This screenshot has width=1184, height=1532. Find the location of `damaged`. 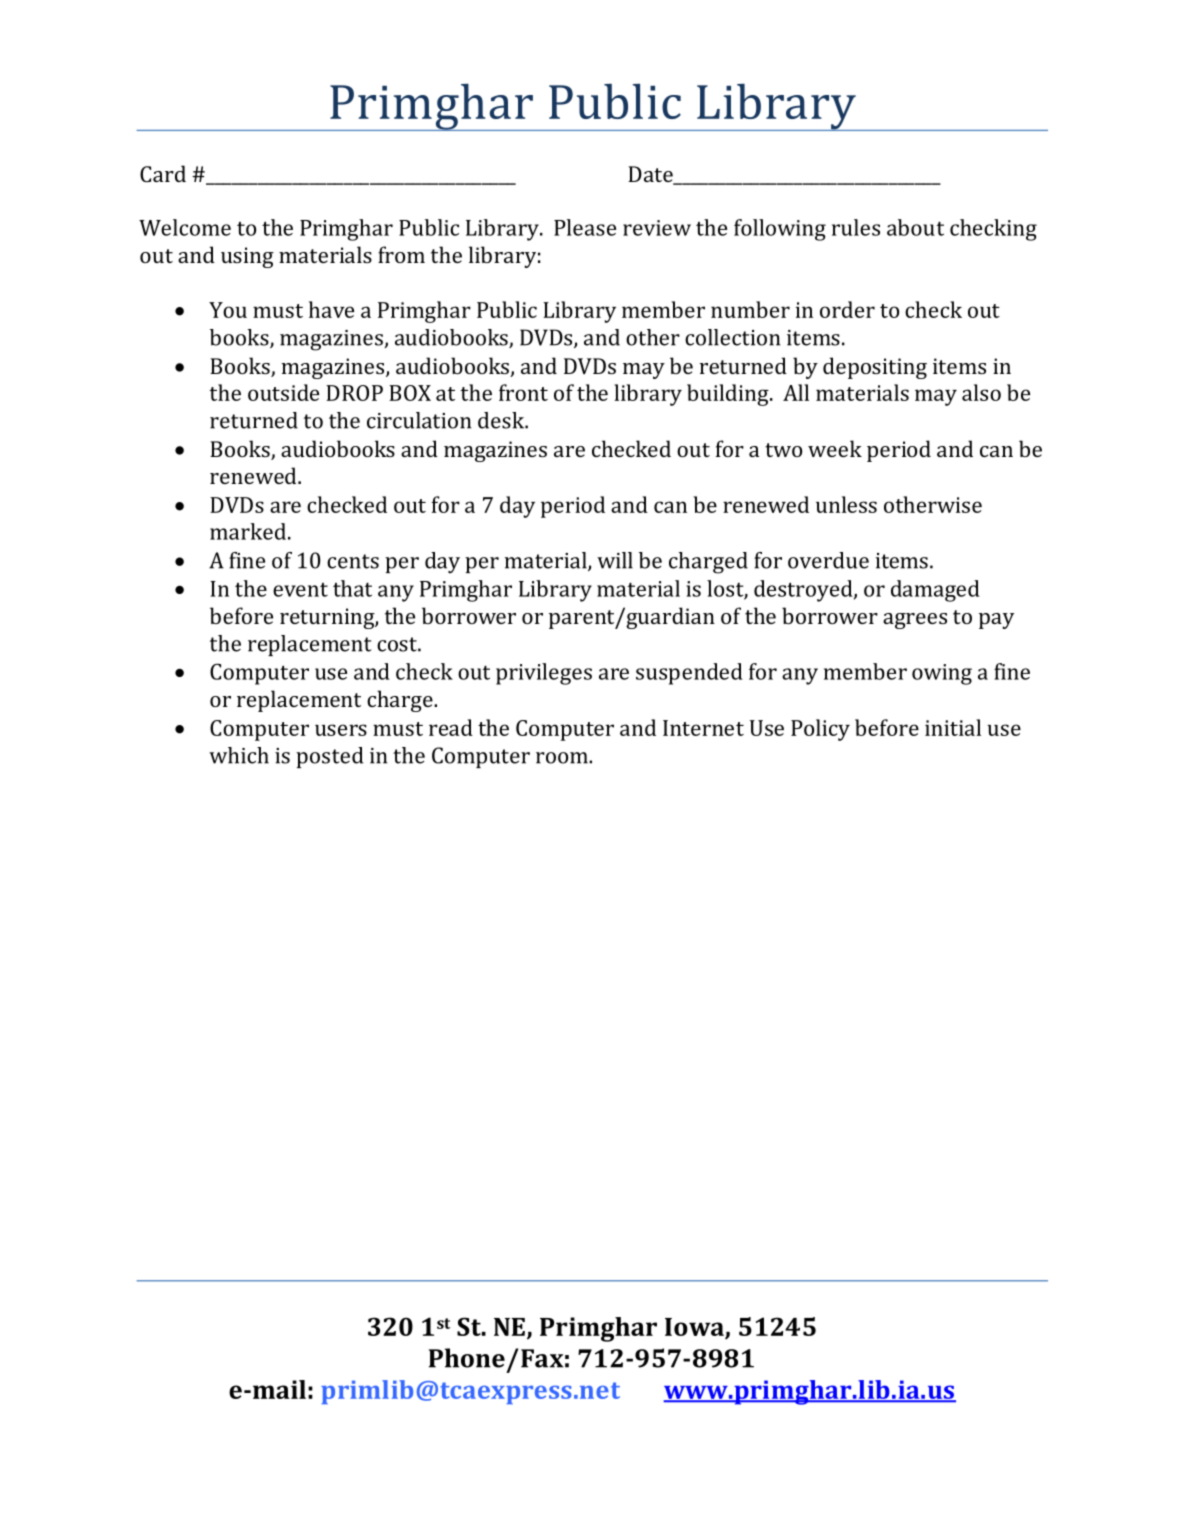

damaged is located at coordinates (935, 591).
